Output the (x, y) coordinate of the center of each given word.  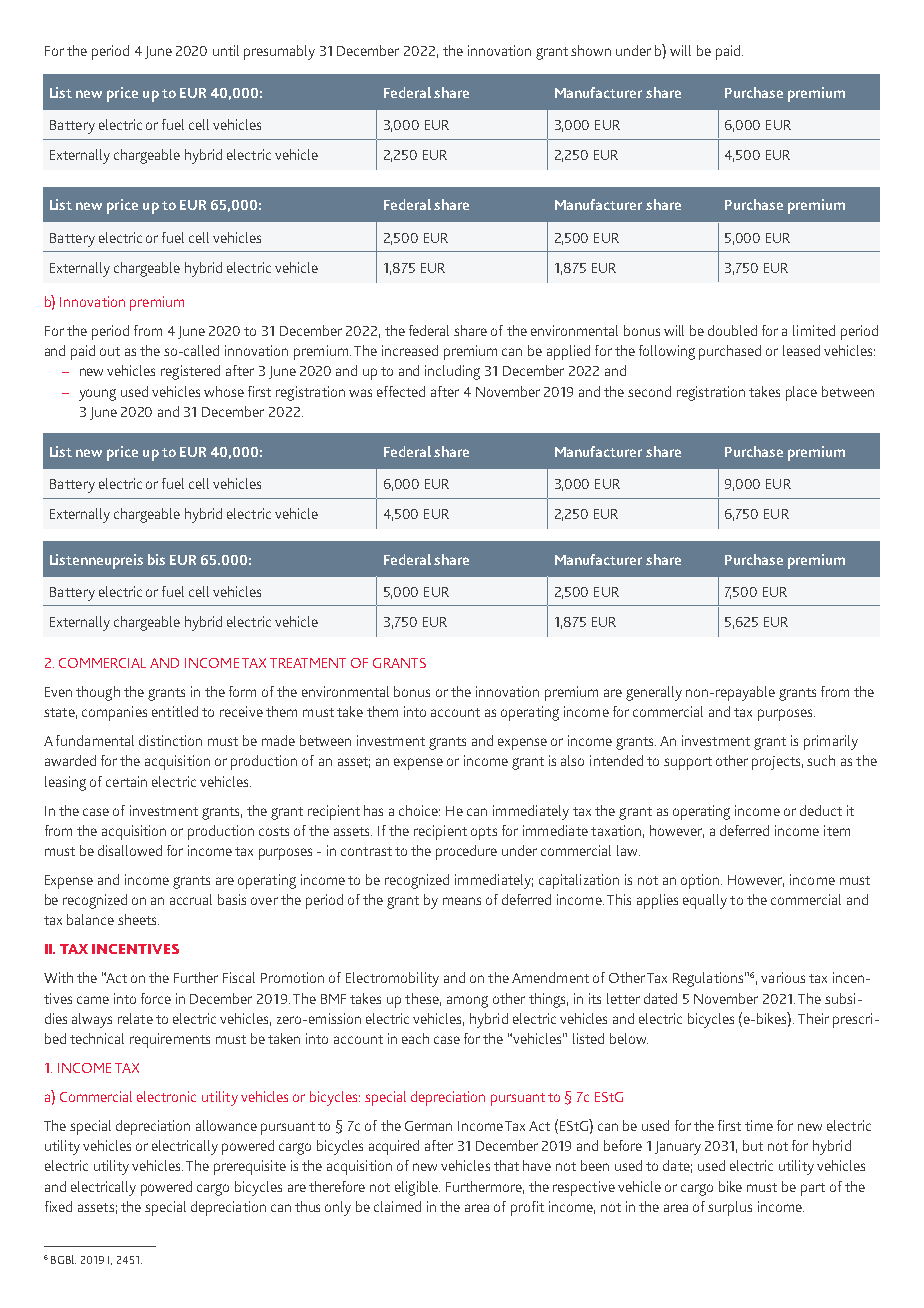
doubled (732, 330)
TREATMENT (308, 663)
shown (591, 50)
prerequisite (250, 1167)
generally (654, 693)
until (226, 50)
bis (156, 559)
